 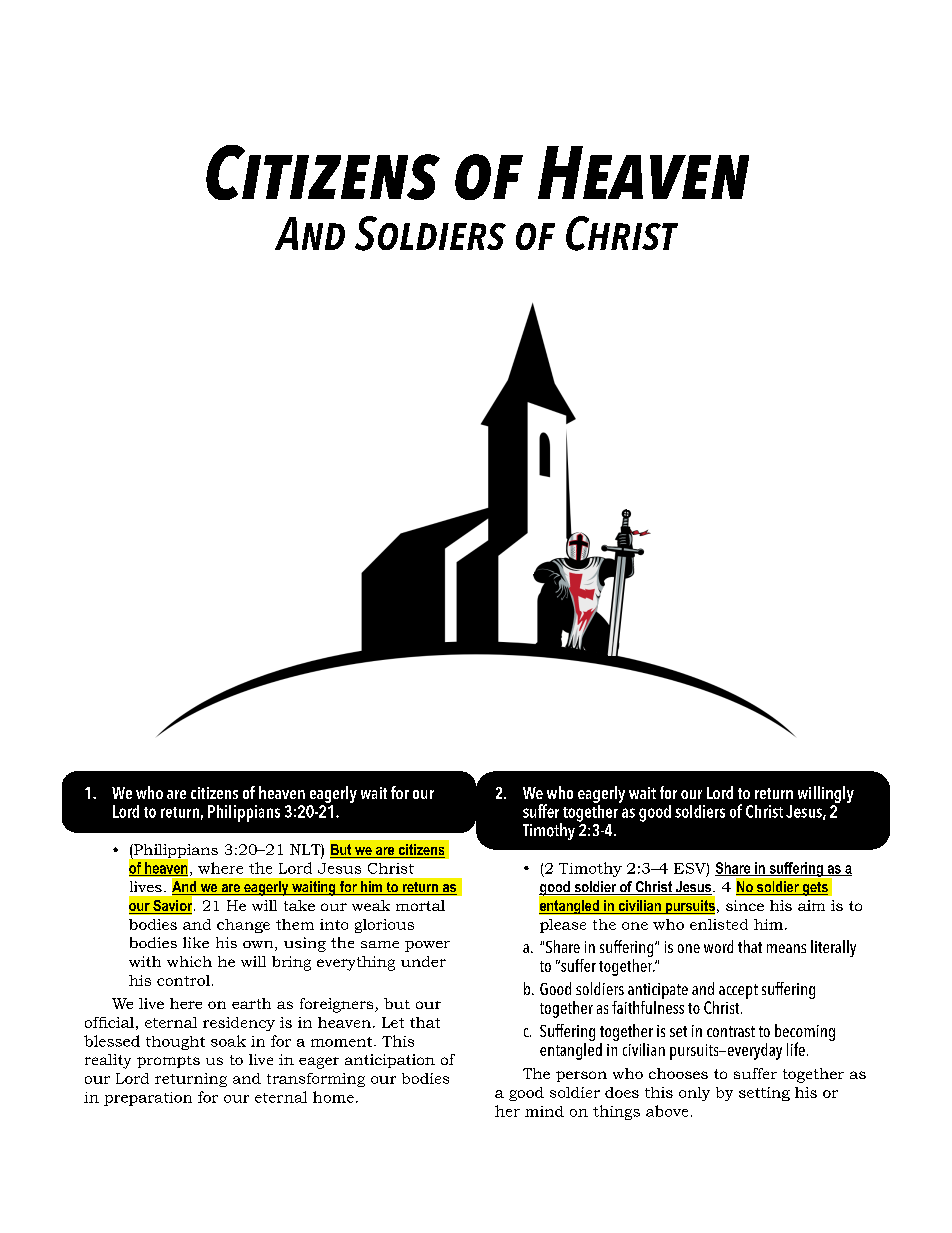 What do you see at coordinates (423, 961) in the screenshot?
I see `under` at bounding box center [423, 961].
